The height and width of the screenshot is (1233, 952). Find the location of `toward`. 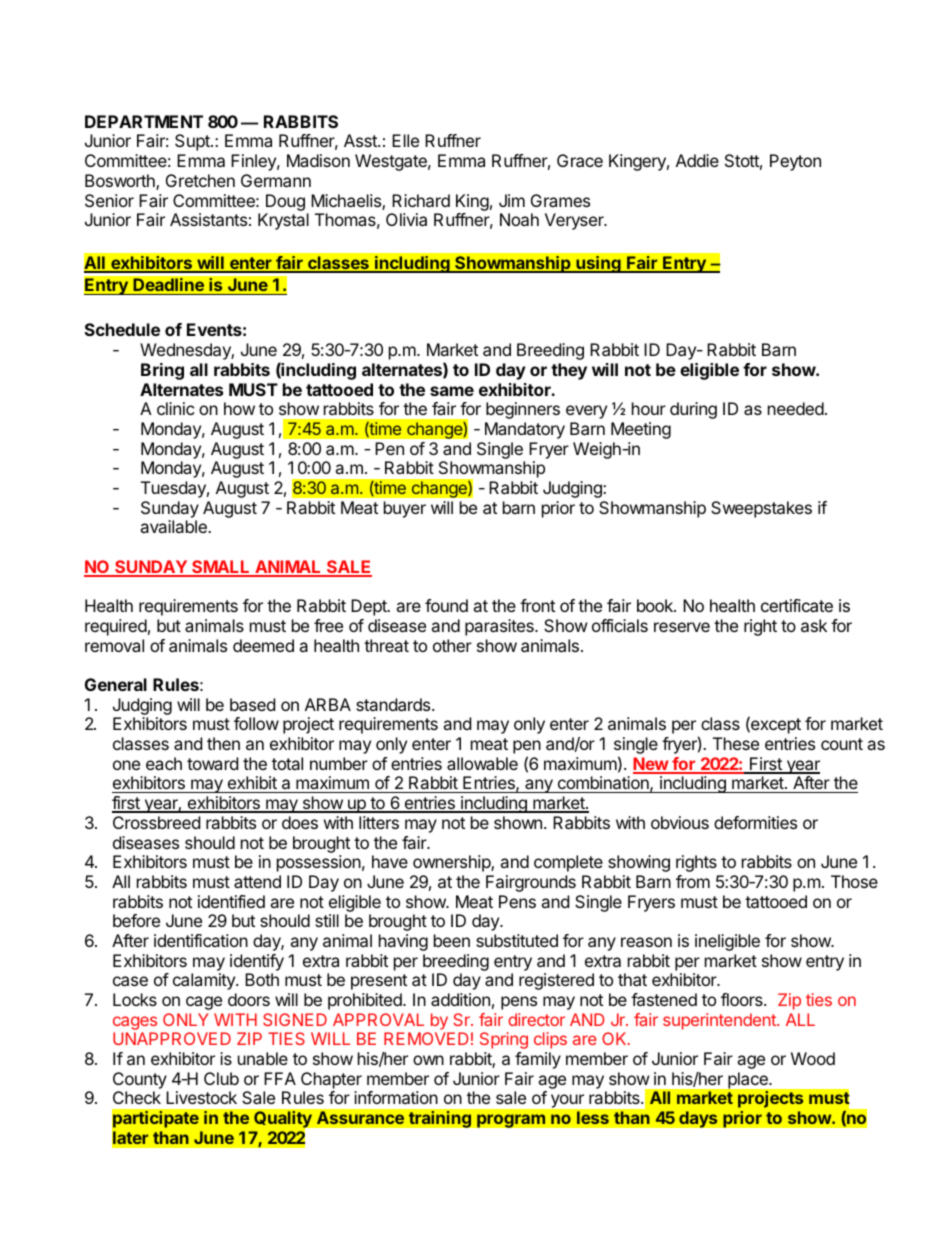

toward is located at coordinates (212, 763).
